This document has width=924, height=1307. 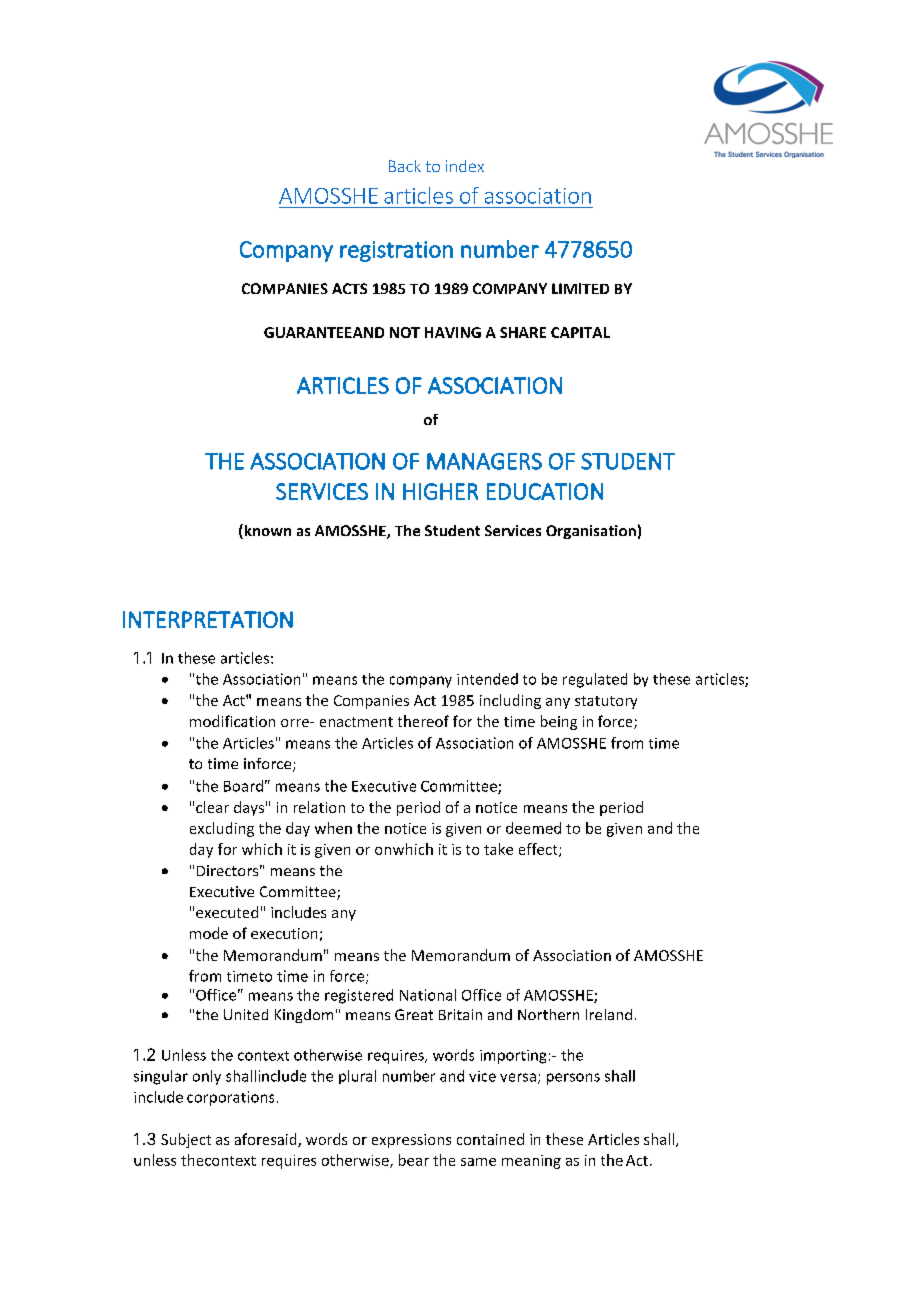 What do you see at coordinates (405, 166) in the document?
I see `Back` at bounding box center [405, 166].
